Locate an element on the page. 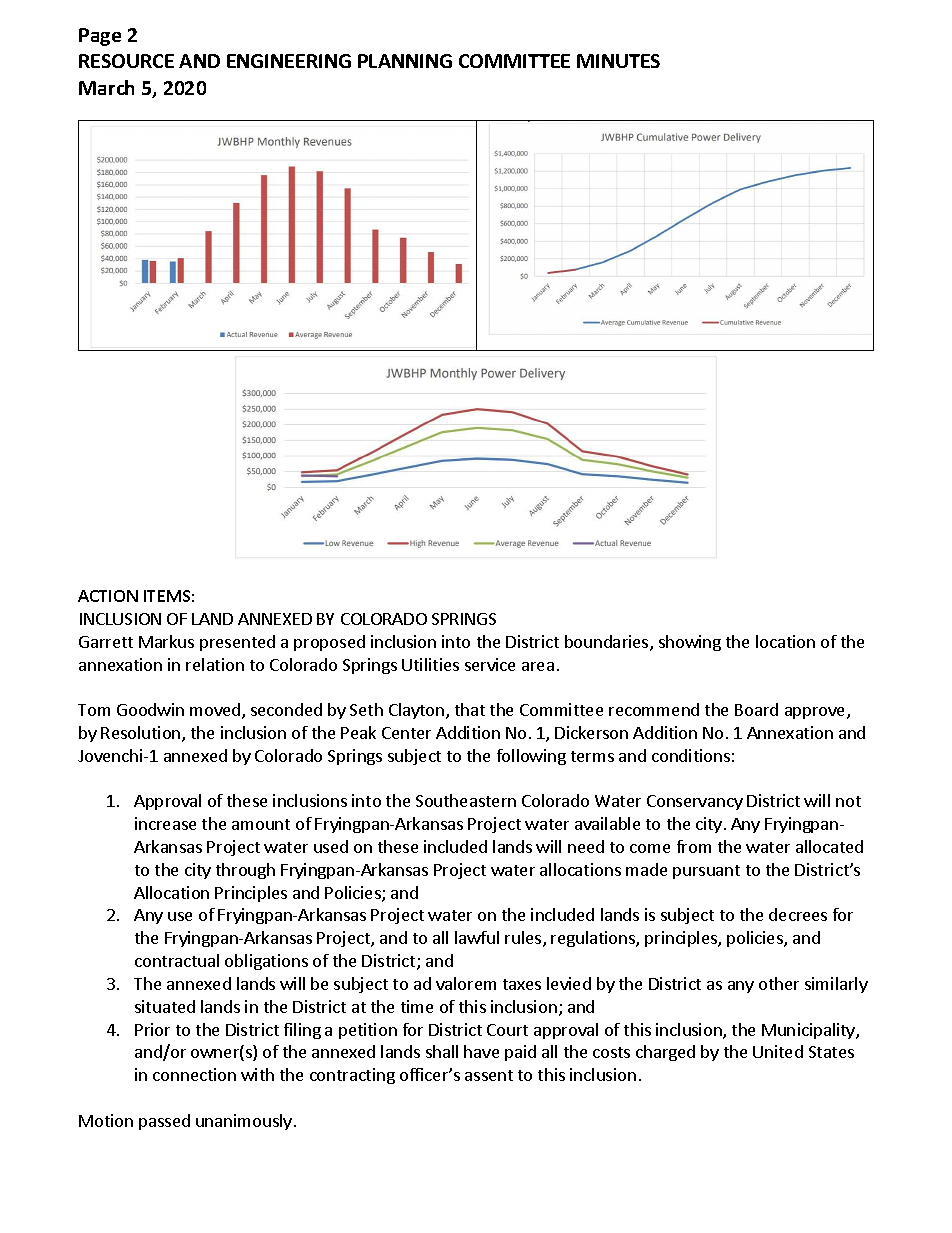 The height and width of the page is (1233, 952). RESOURCE is located at coordinates (126, 61).
